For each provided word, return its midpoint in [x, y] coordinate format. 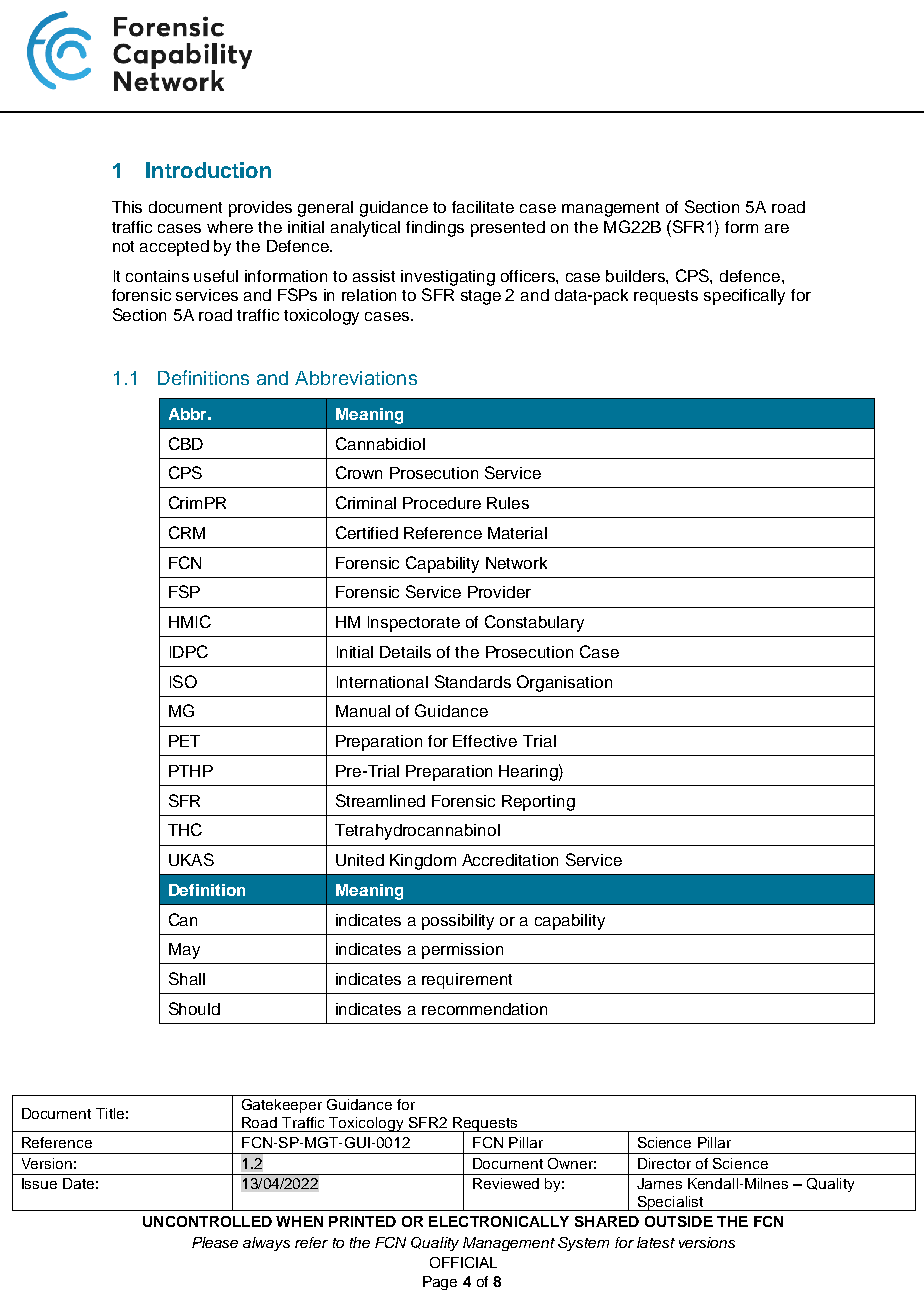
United [360, 860]
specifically [744, 297]
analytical [365, 229]
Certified [367, 532]
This [127, 207]
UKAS [191, 859]
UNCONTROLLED [207, 1221]
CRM [187, 532]
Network [516, 563]
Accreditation [510, 860]
